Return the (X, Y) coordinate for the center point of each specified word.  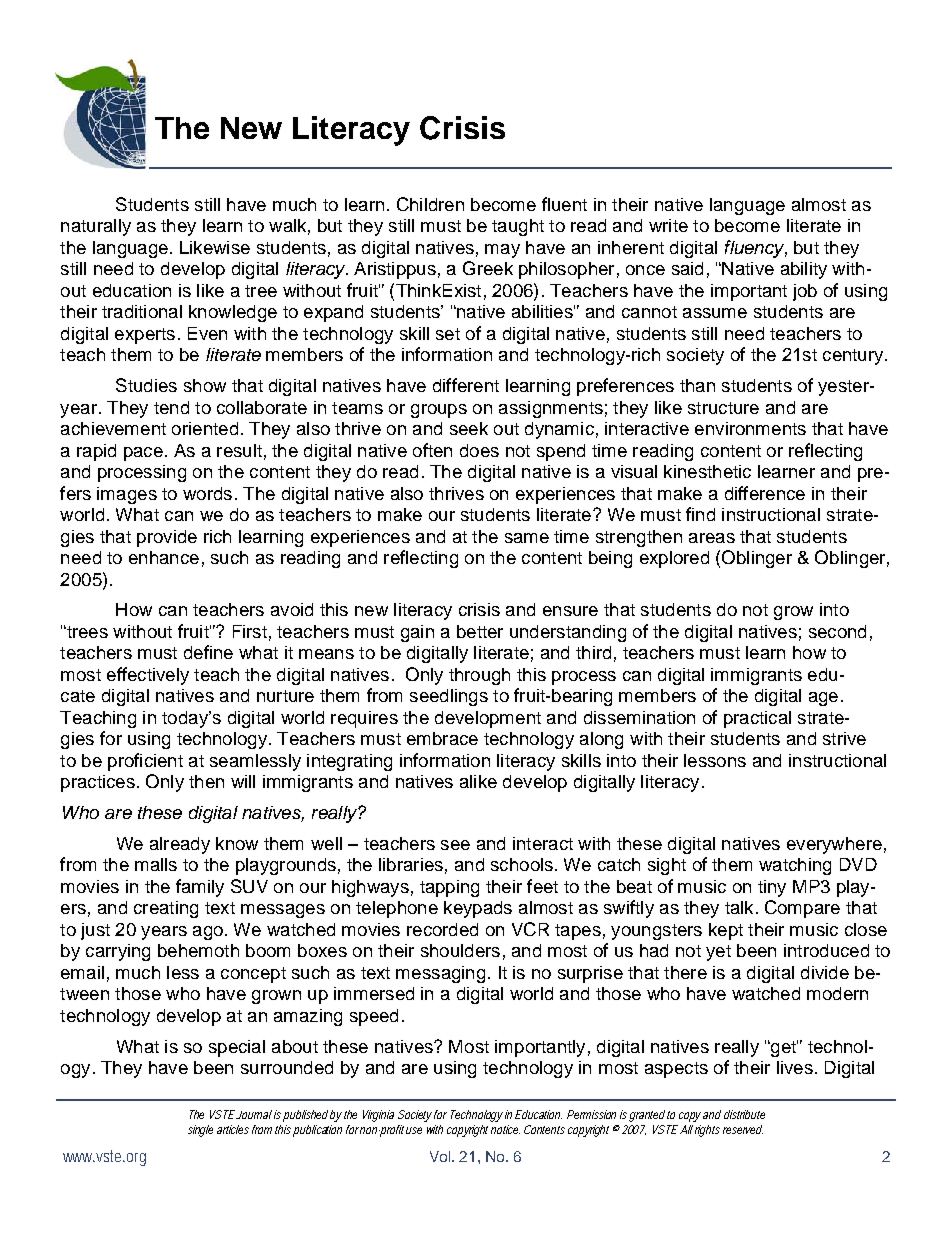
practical (757, 719)
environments (750, 428)
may (502, 251)
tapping (449, 888)
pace (143, 454)
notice (505, 1129)
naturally (96, 227)
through (479, 676)
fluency (756, 249)
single (200, 1131)
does (479, 450)
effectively (148, 676)
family (200, 888)
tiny (772, 888)
